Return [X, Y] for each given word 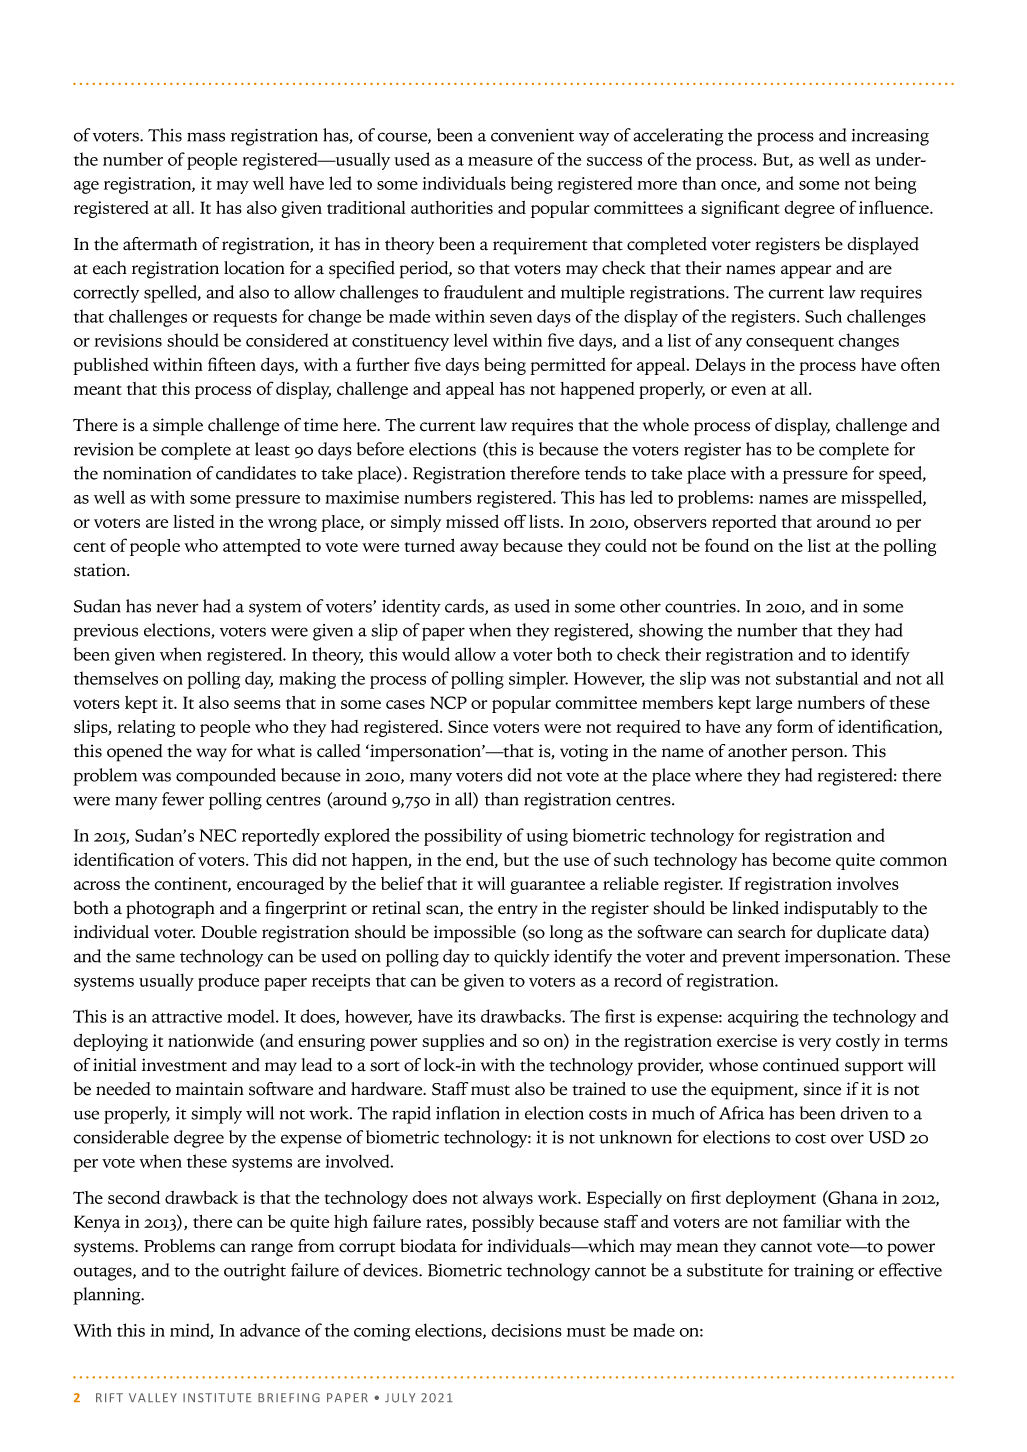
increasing [890, 137]
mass [206, 137]
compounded [226, 777]
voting [584, 753]
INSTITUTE [217, 1398]
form [795, 726]
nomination [147, 473]
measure [500, 161]
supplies [453, 1042]
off [515, 521]
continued [801, 1065]
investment [184, 1065]
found [727, 545]
